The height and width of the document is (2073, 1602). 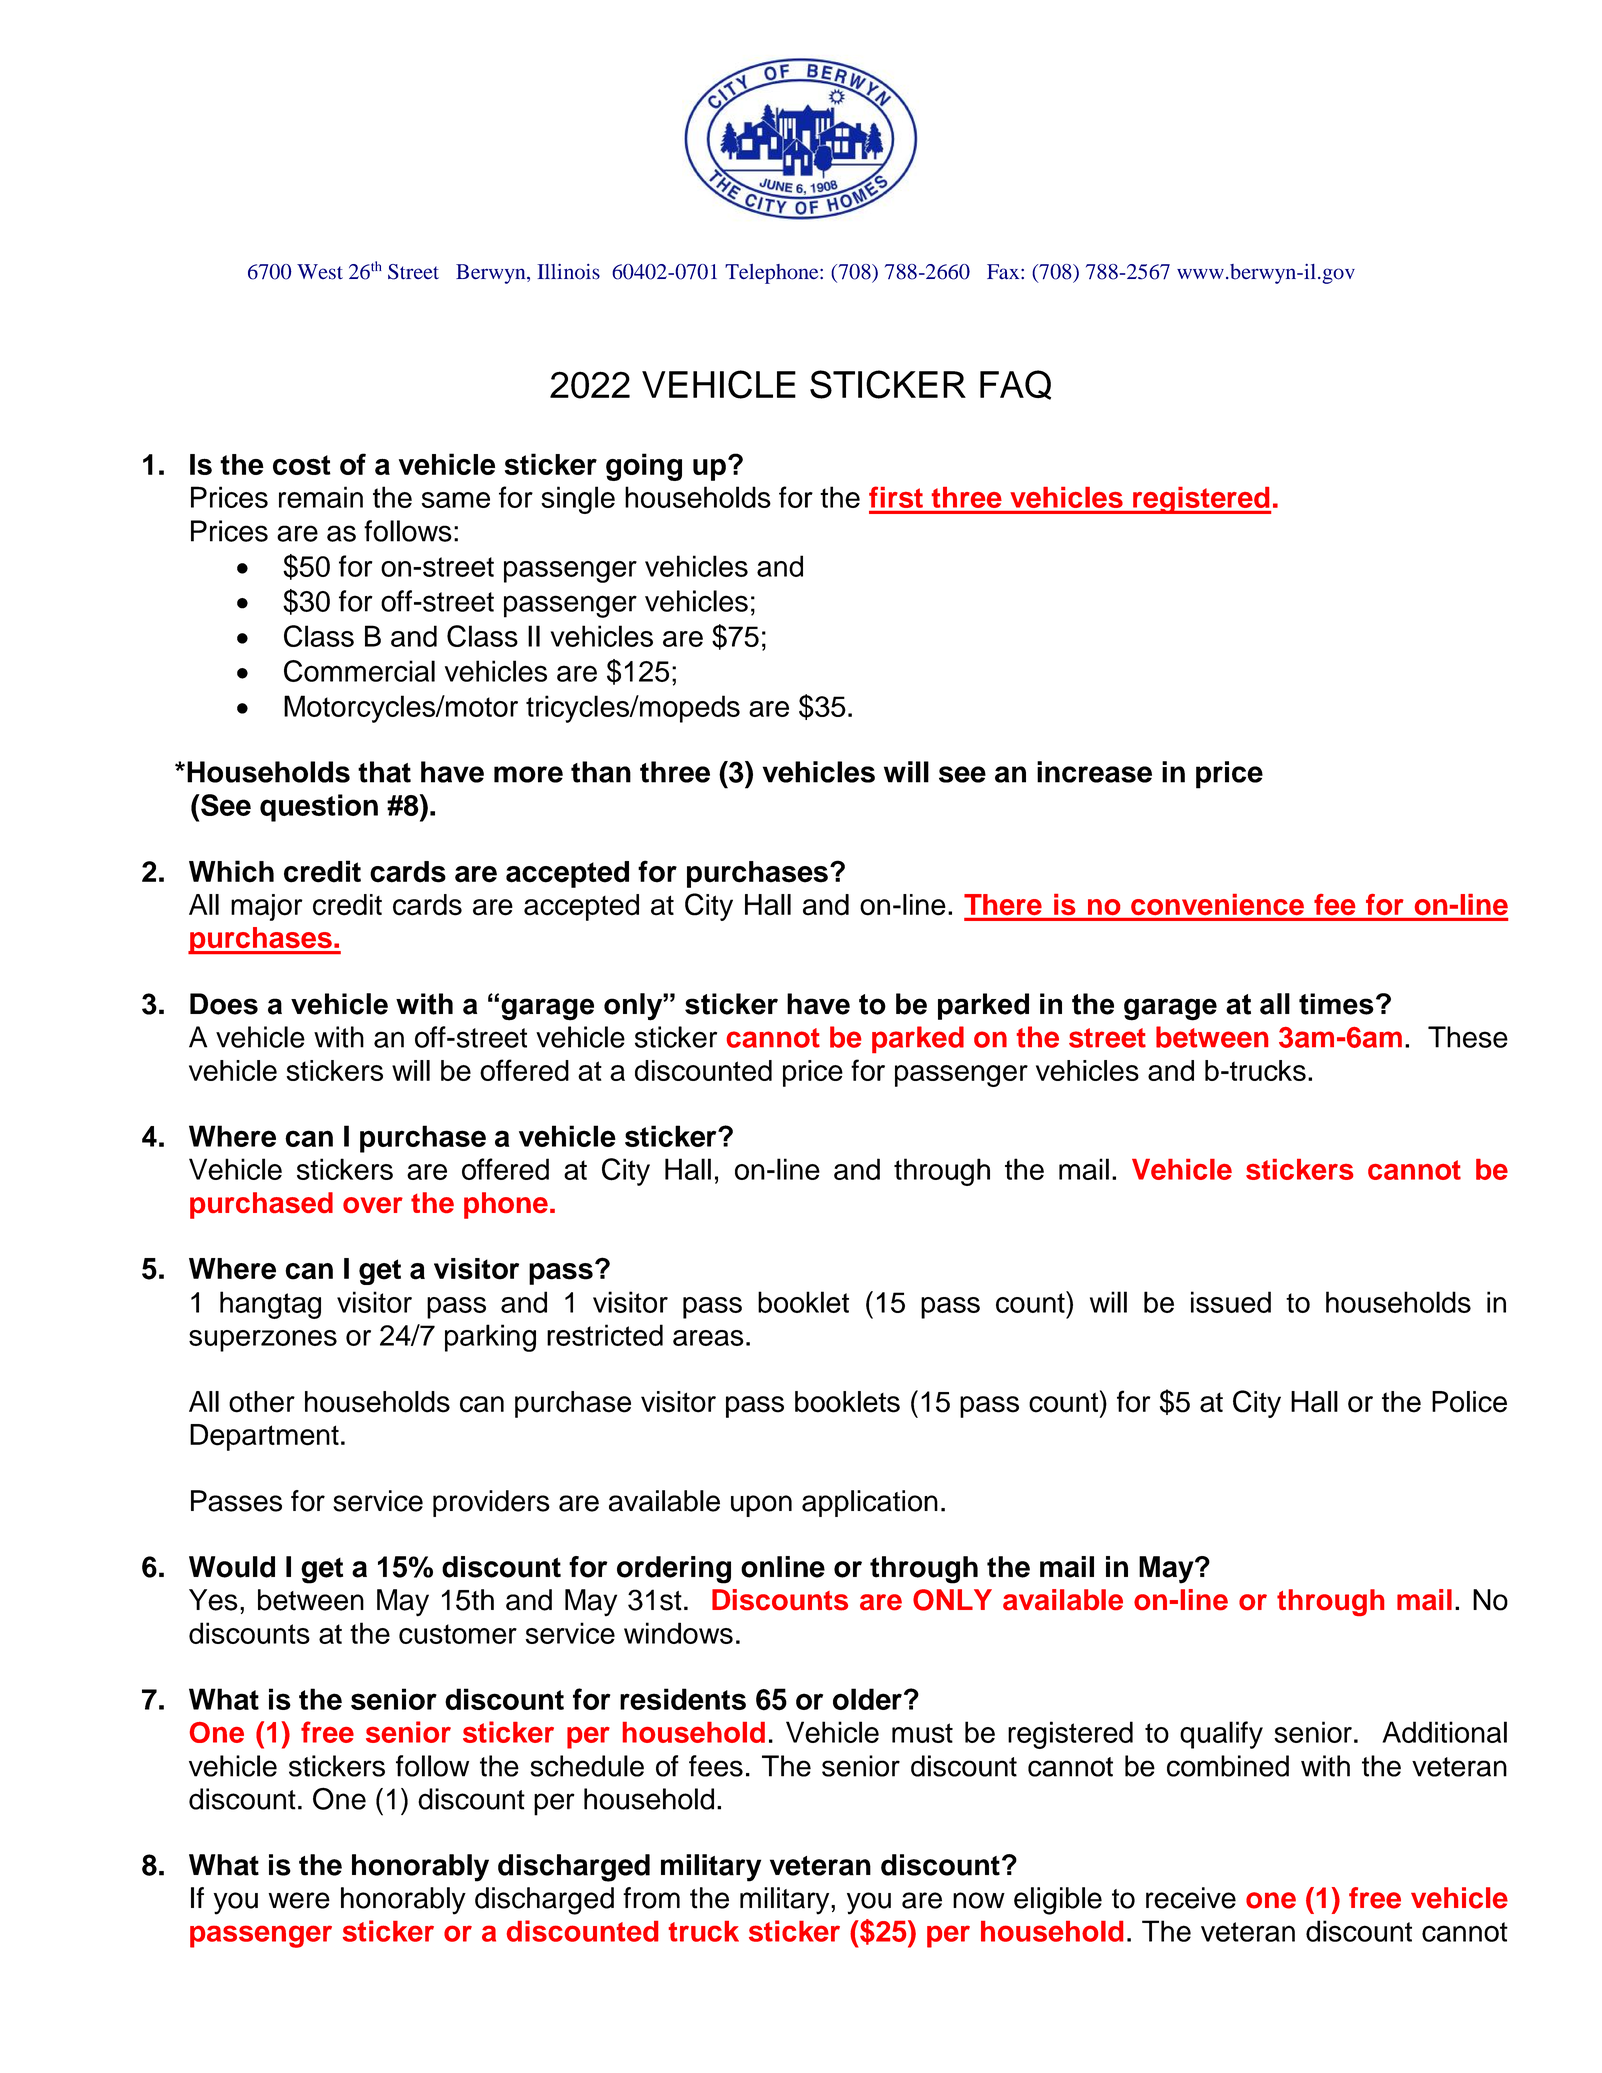 I want to click on West, so click(x=320, y=272).
